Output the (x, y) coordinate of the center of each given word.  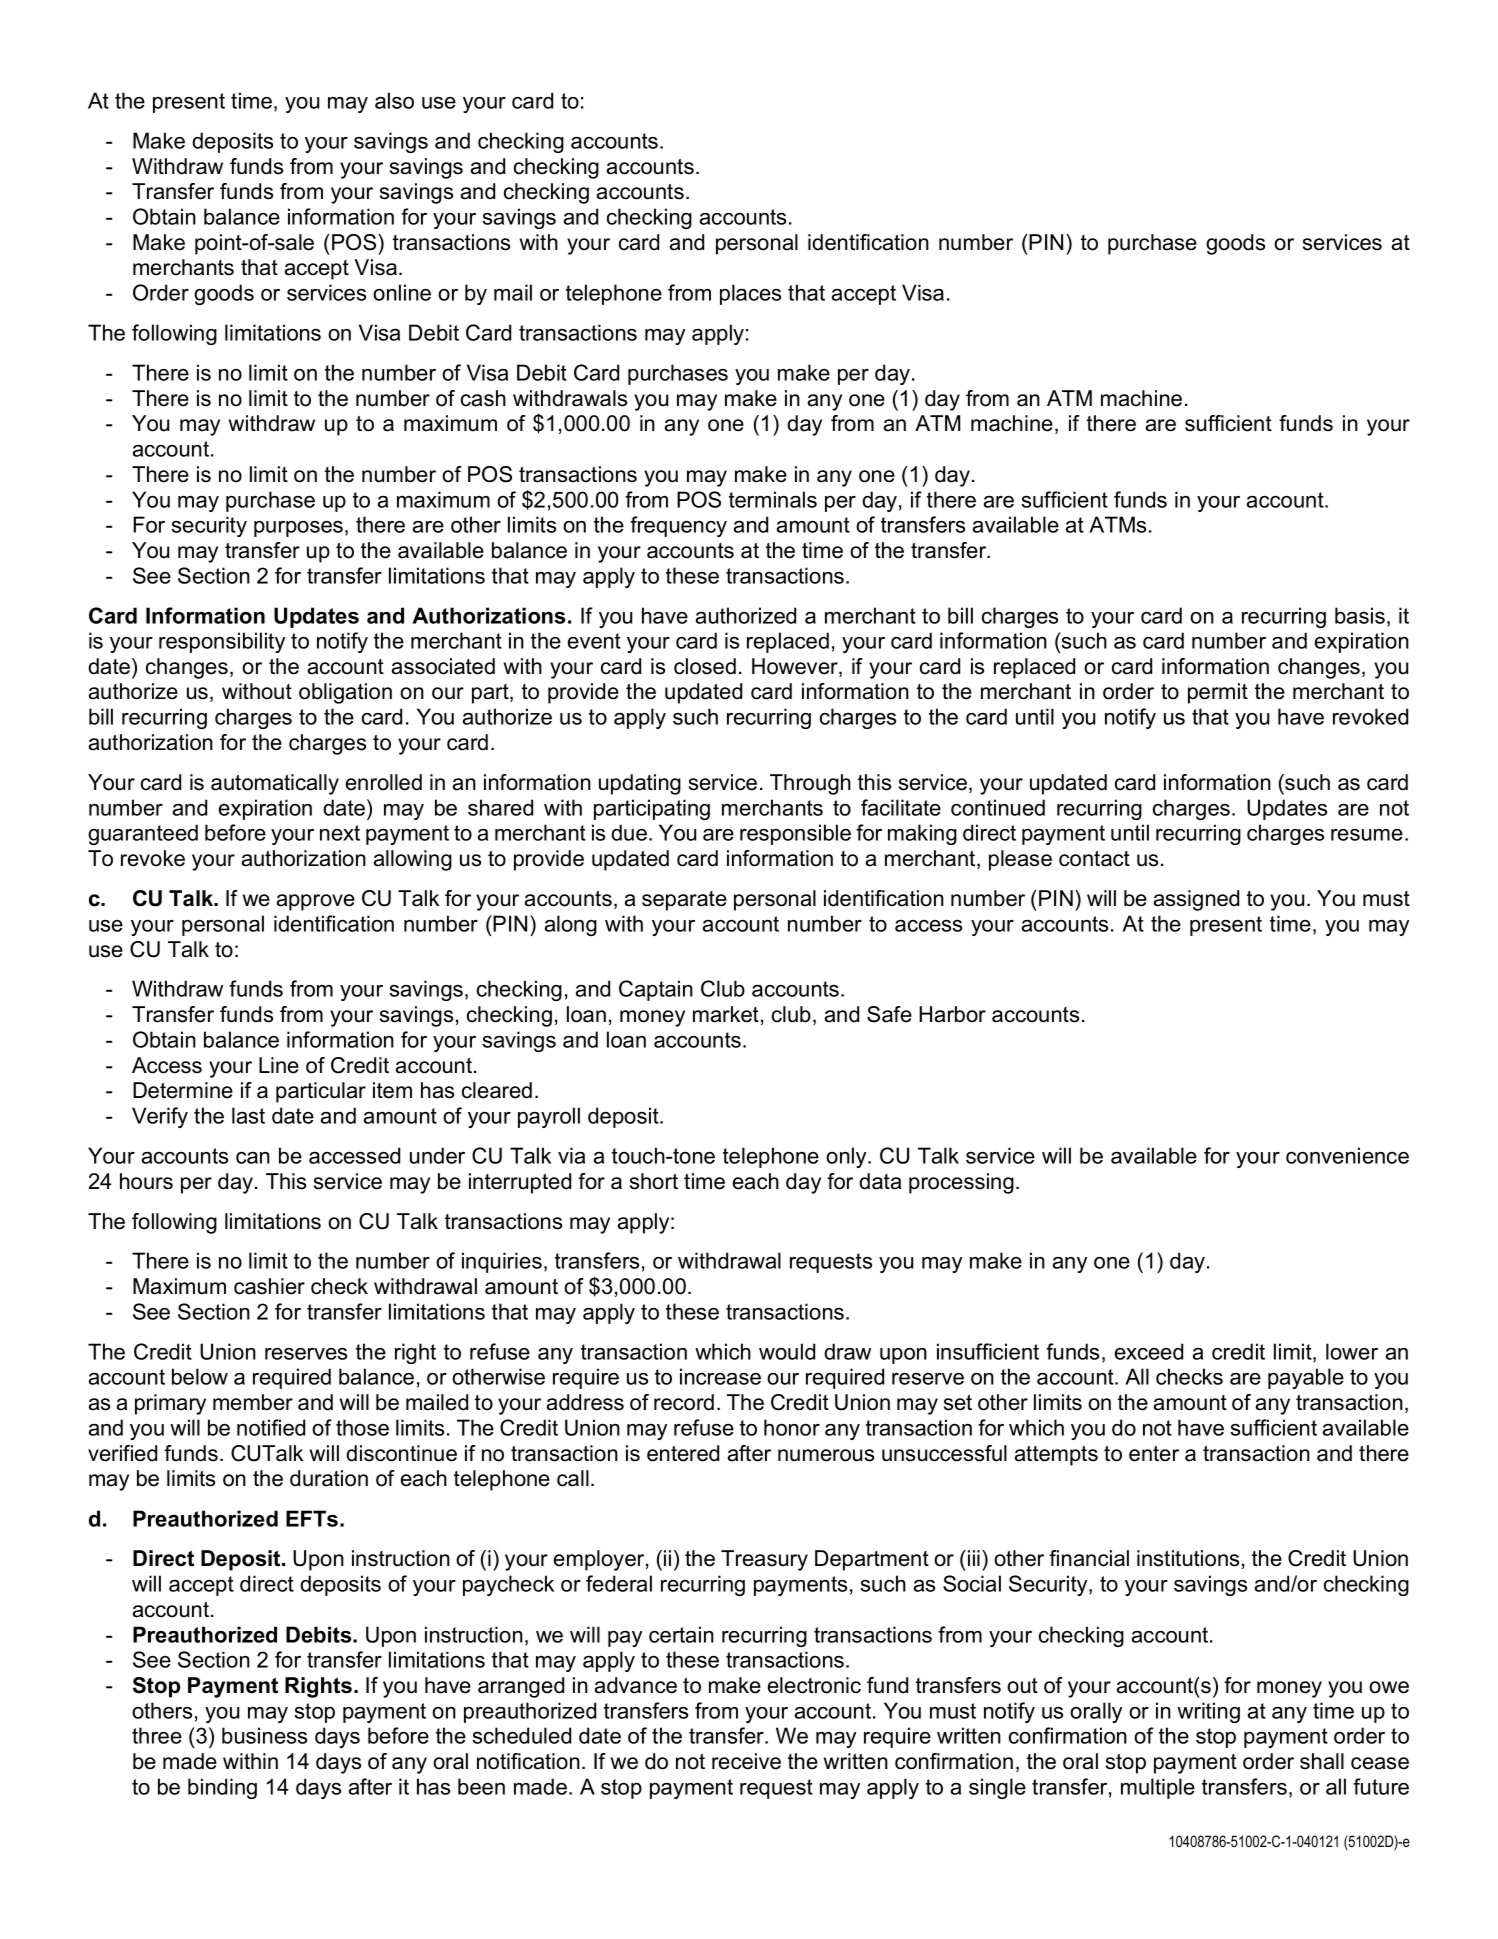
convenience (1347, 1155)
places (750, 294)
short (654, 1181)
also (394, 100)
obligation (345, 693)
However (796, 667)
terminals (773, 499)
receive (746, 1761)
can (253, 1158)
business (264, 1735)
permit (1218, 693)
